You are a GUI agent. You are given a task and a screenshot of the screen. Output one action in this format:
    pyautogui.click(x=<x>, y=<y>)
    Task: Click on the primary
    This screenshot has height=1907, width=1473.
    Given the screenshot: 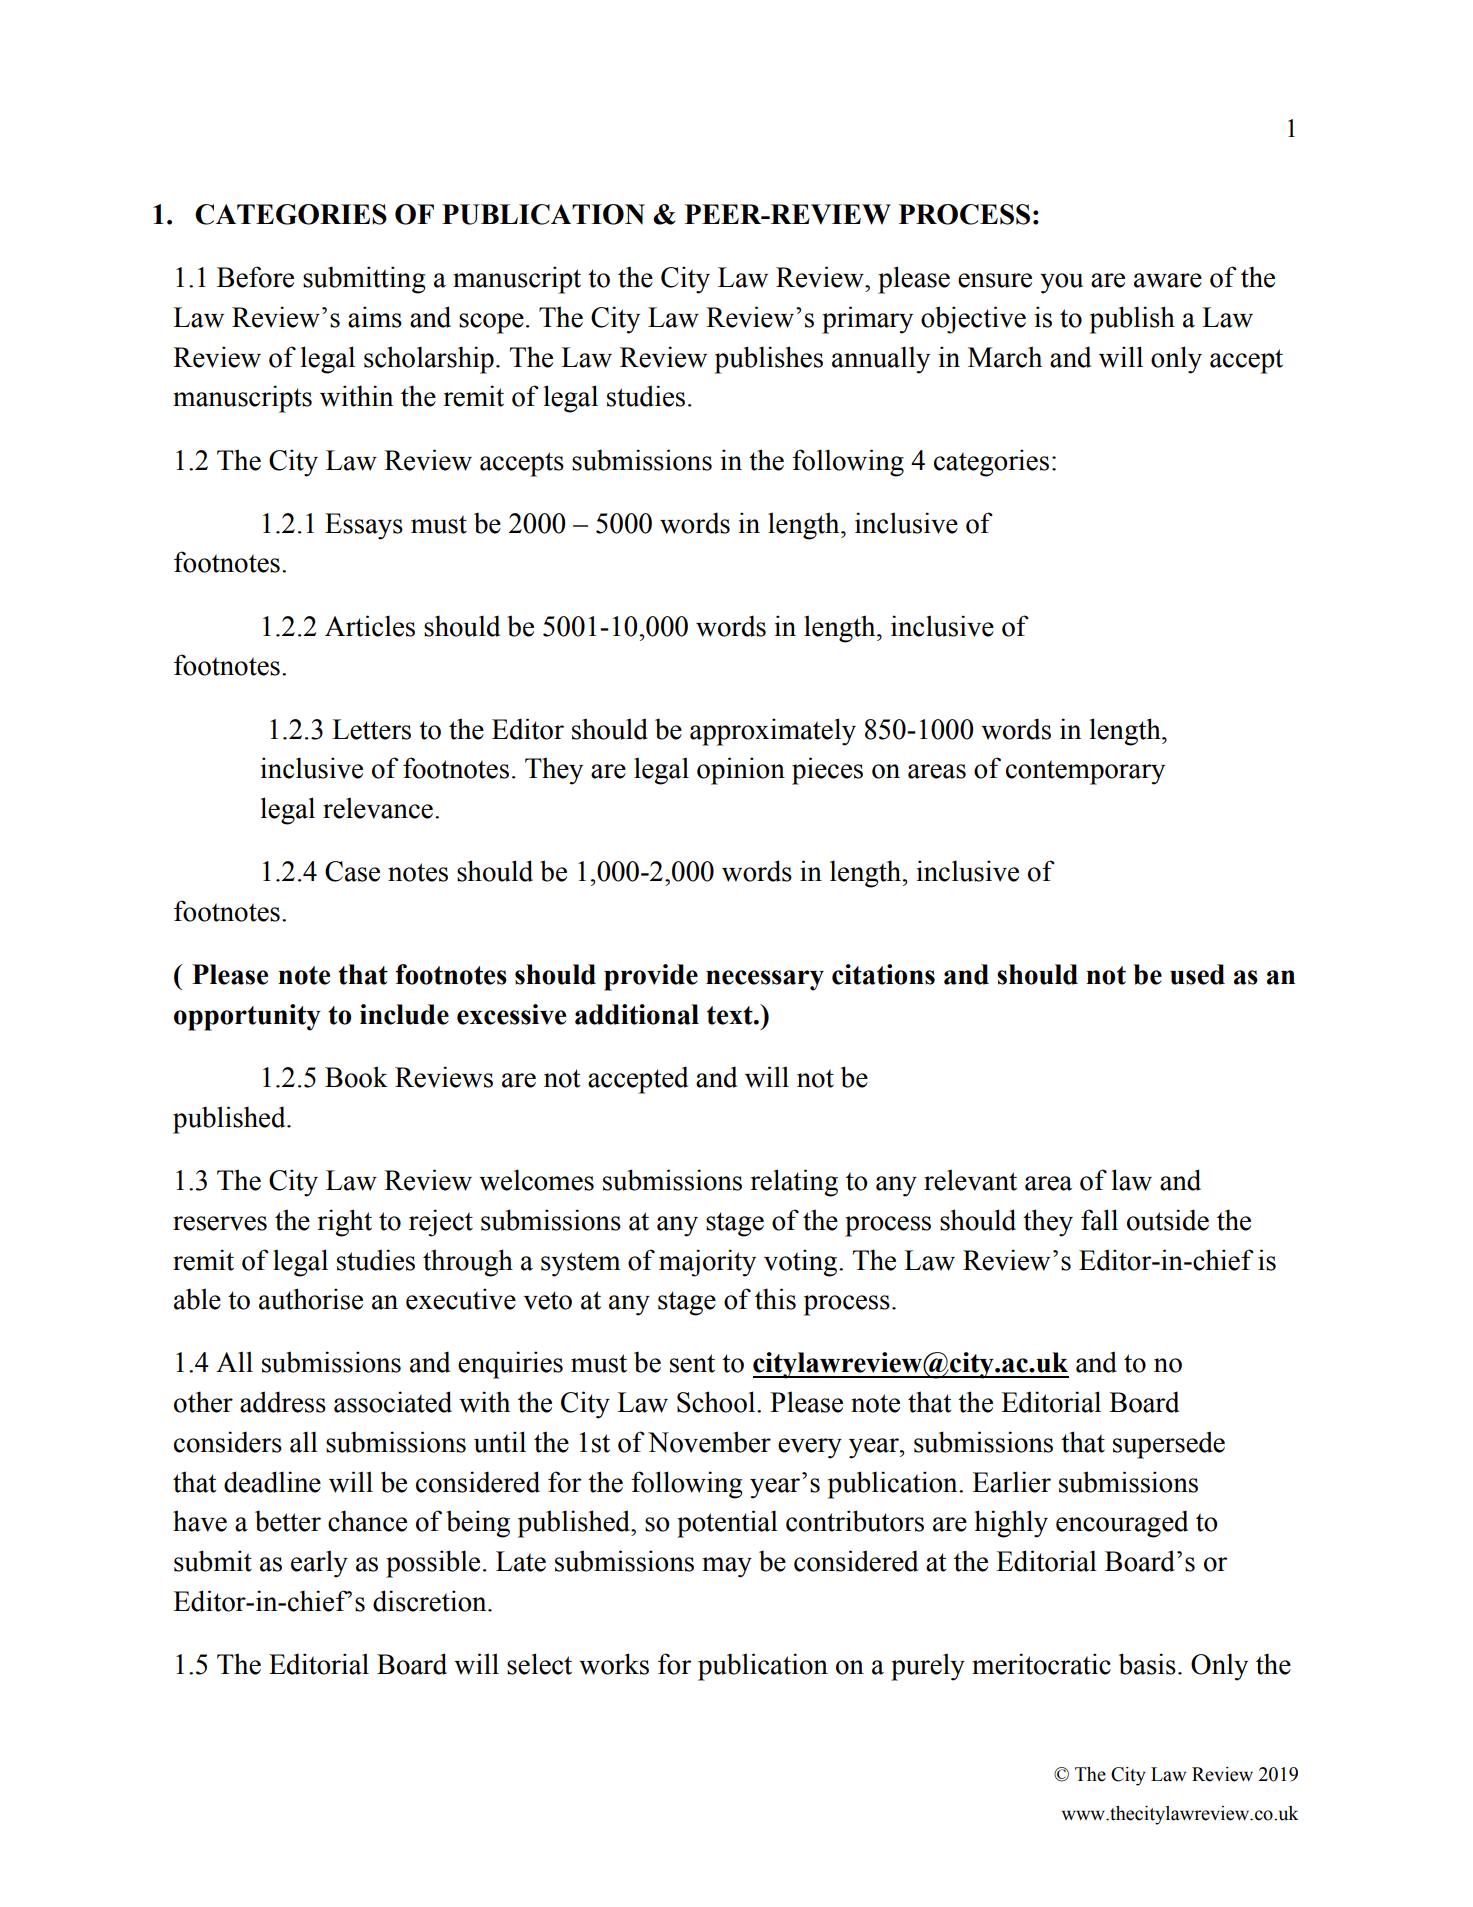 What is the action you would take?
    pyautogui.click(x=867, y=320)
